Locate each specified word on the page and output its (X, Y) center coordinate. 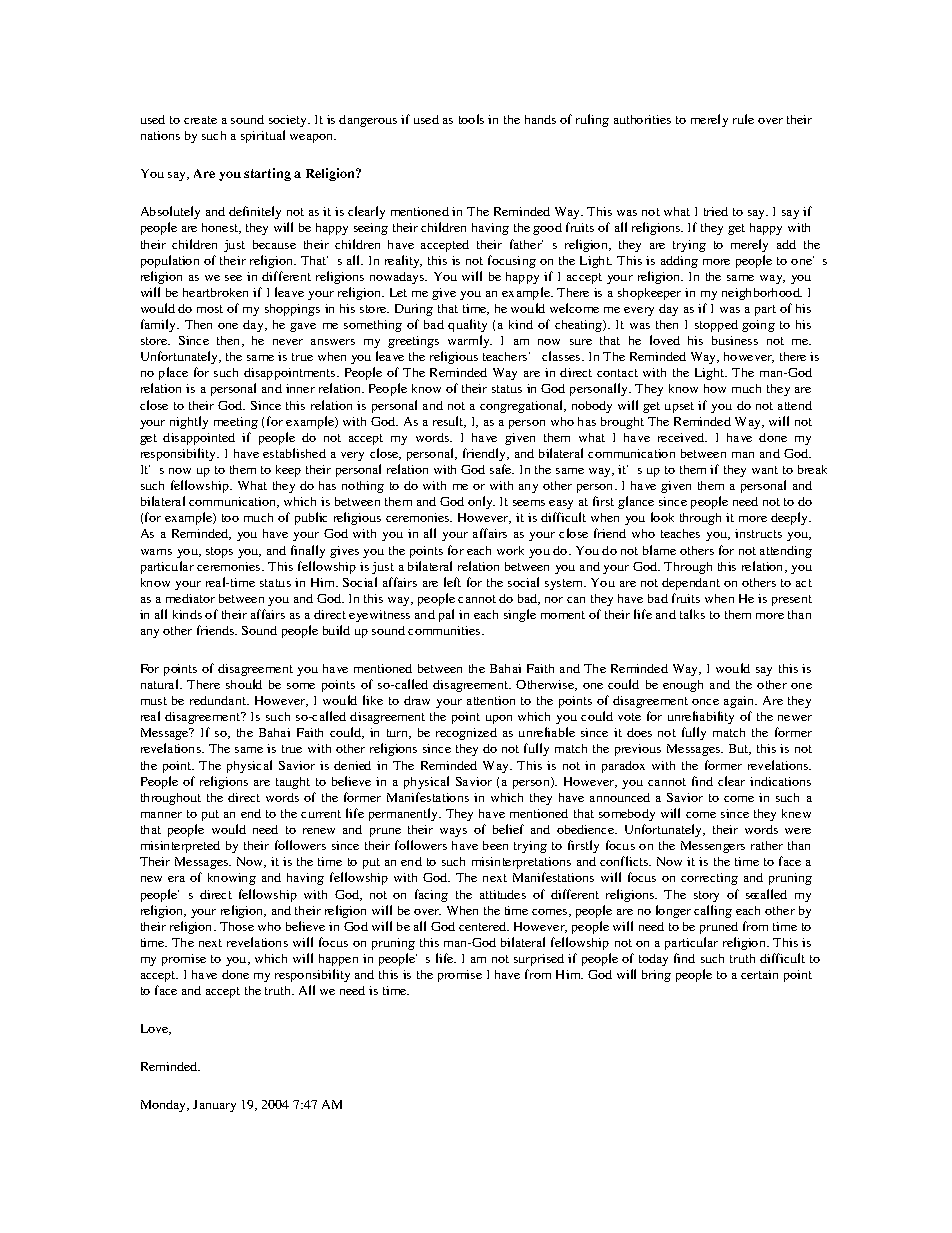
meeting (236, 423)
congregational (523, 406)
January (214, 1106)
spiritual (263, 136)
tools (471, 119)
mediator (190, 598)
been (495, 845)
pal (446, 615)
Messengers (713, 847)
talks (692, 614)
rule (743, 119)
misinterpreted (180, 847)
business (735, 340)
